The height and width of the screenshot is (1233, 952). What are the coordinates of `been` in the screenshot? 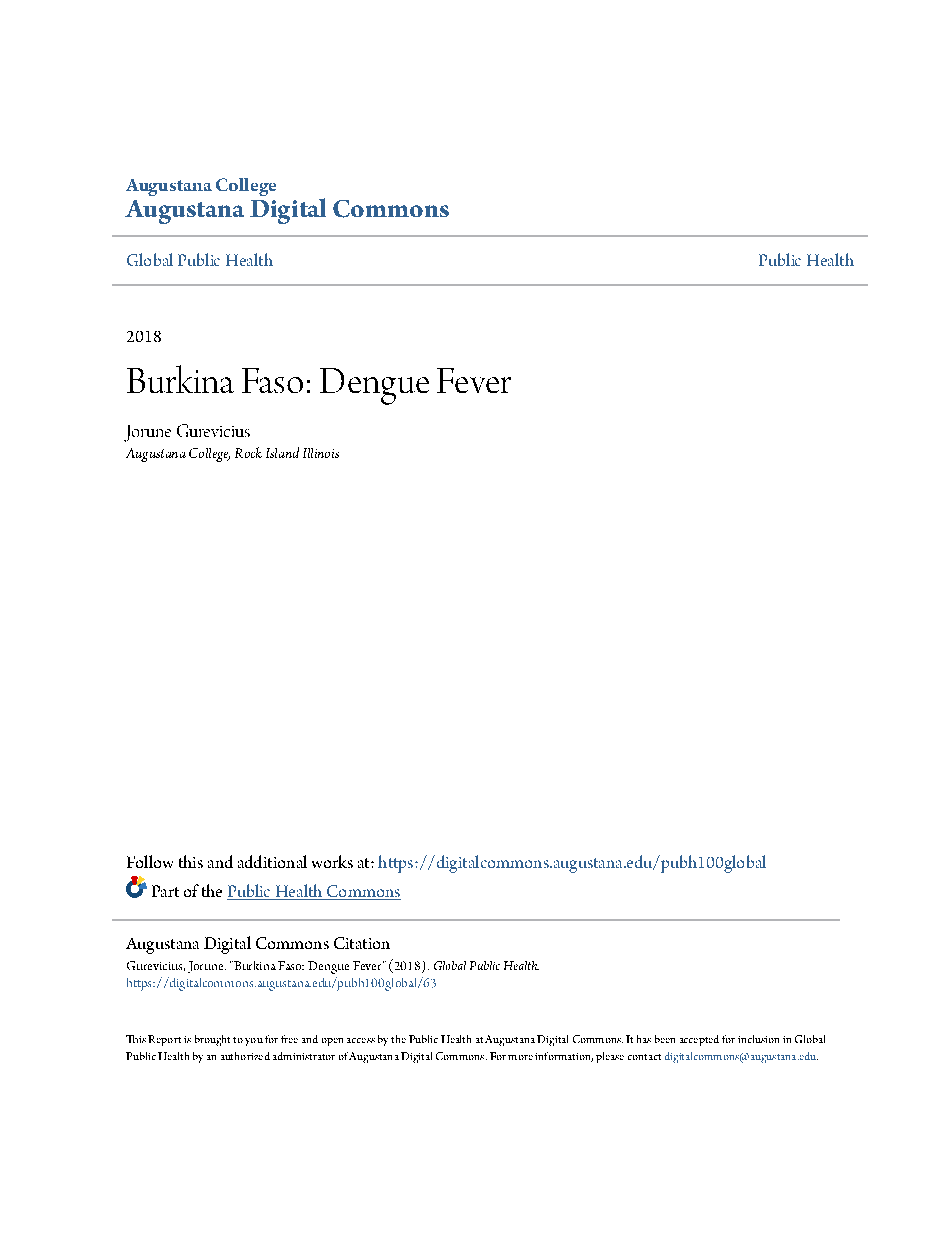 It's located at (665, 1039).
